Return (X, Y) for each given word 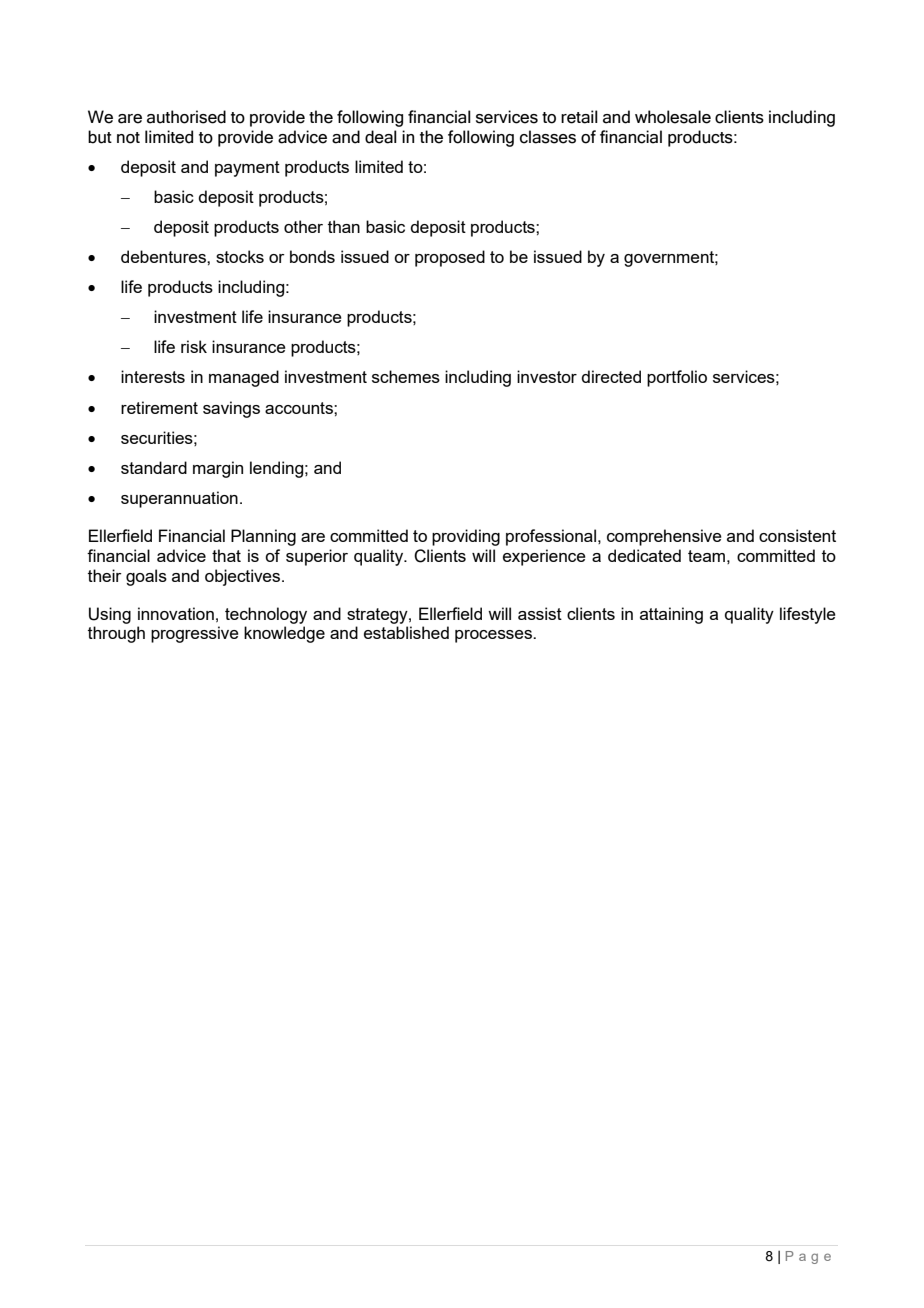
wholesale (673, 117)
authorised (186, 117)
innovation (176, 613)
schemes (406, 376)
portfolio (677, 378)
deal (381, 137)
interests (153, 376)
